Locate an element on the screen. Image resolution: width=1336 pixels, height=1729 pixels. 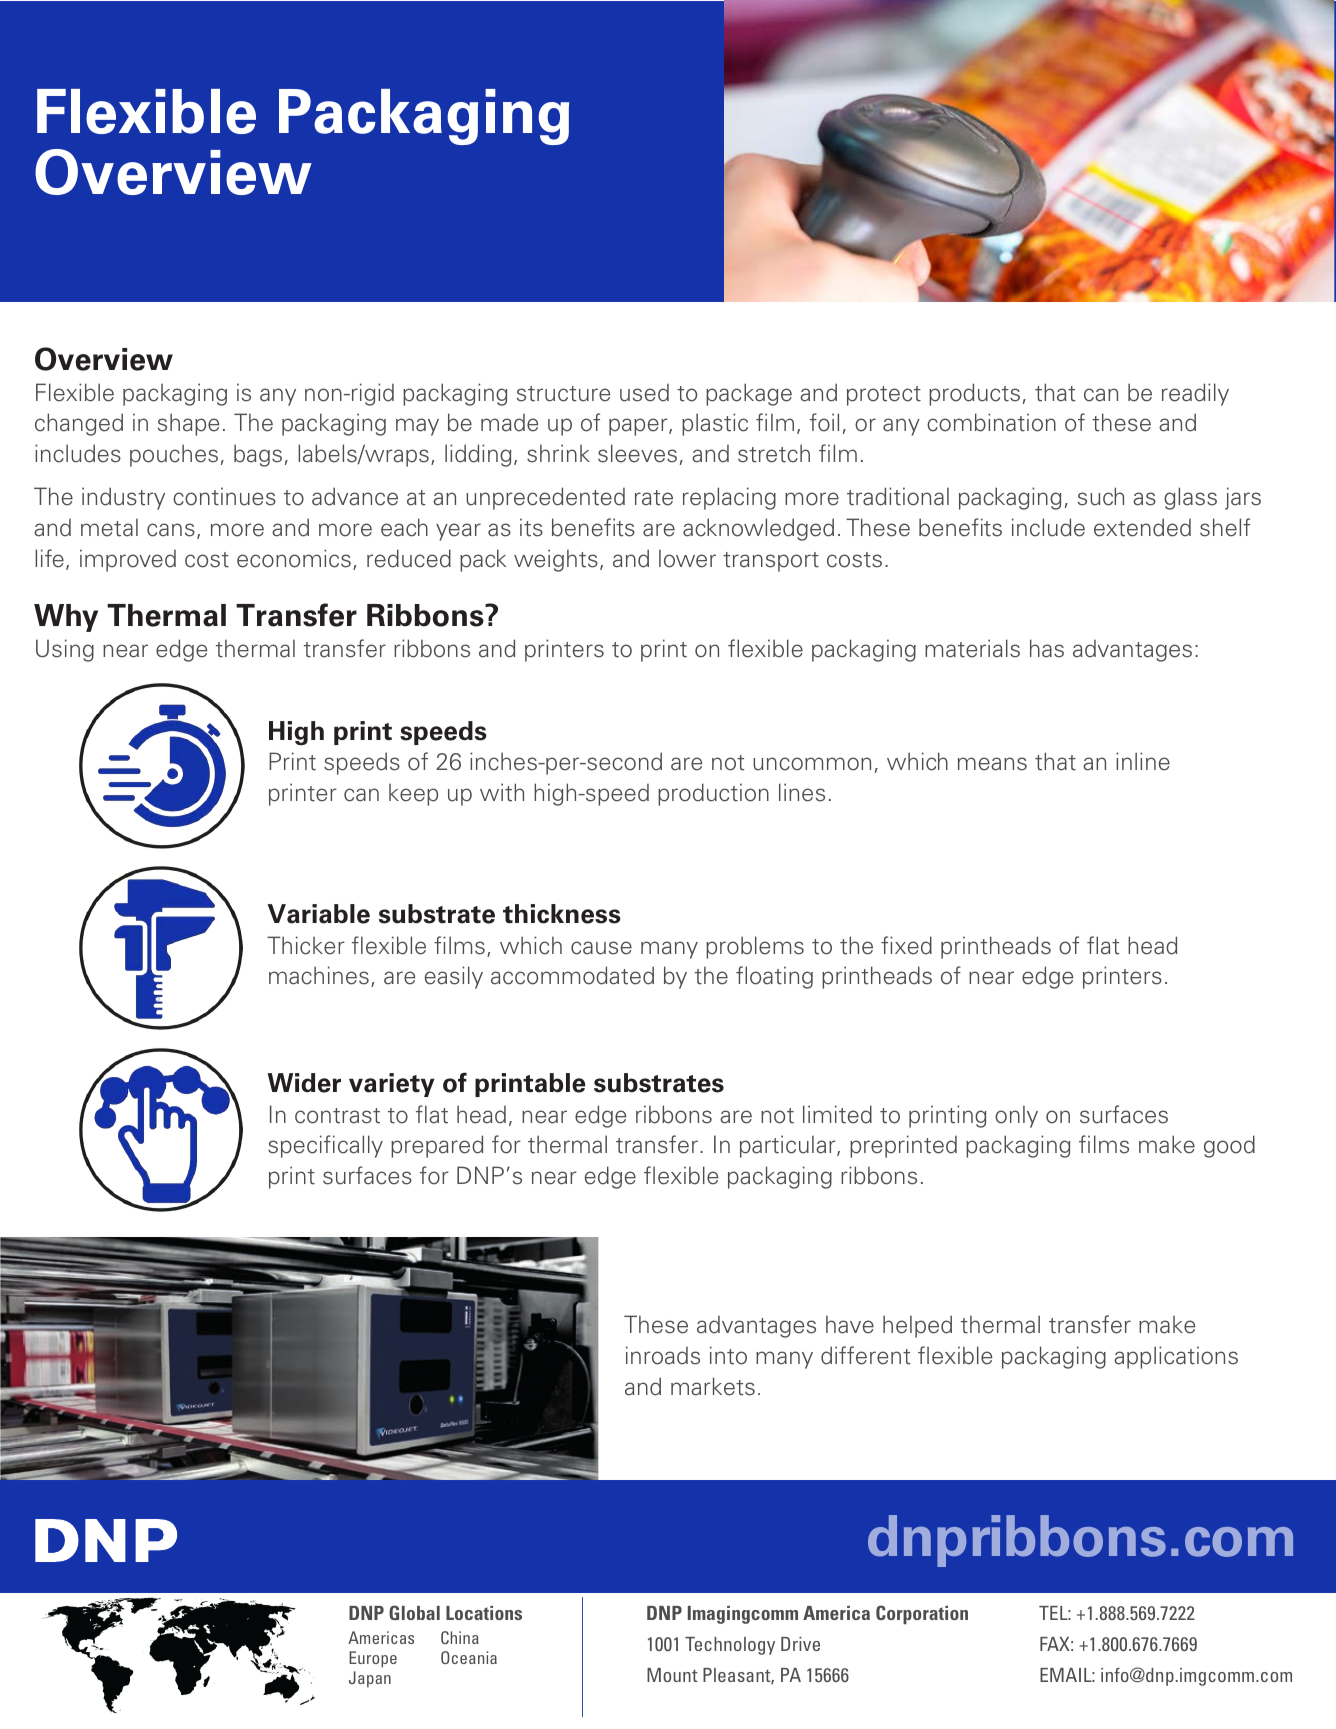
only is located at coordinates (1016, 1116).
